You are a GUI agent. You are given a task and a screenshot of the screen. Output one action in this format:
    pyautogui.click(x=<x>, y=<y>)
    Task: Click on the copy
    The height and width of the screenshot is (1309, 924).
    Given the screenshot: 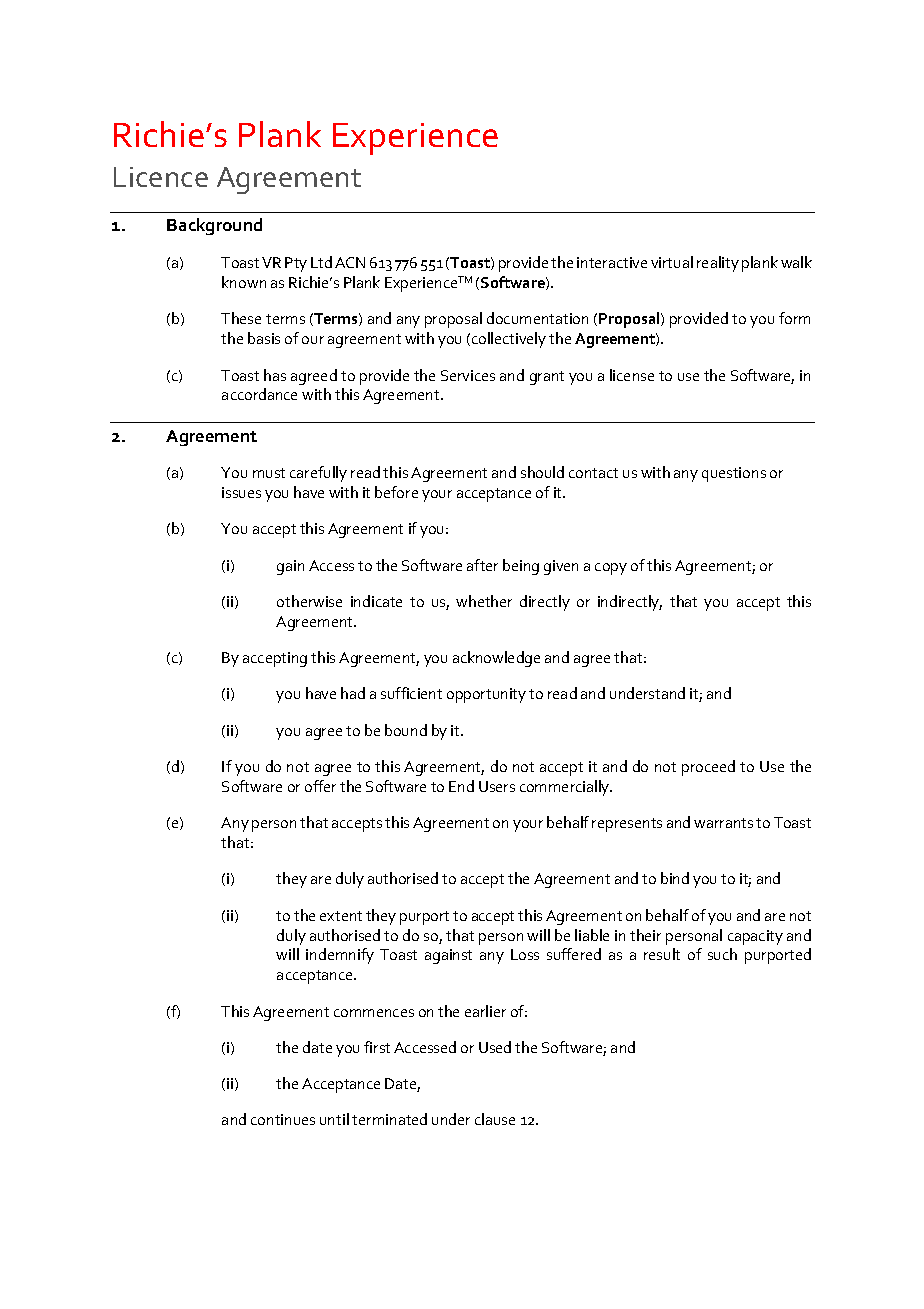 What is the action you would take?
    pyautogui.click(x=611, y=569)
